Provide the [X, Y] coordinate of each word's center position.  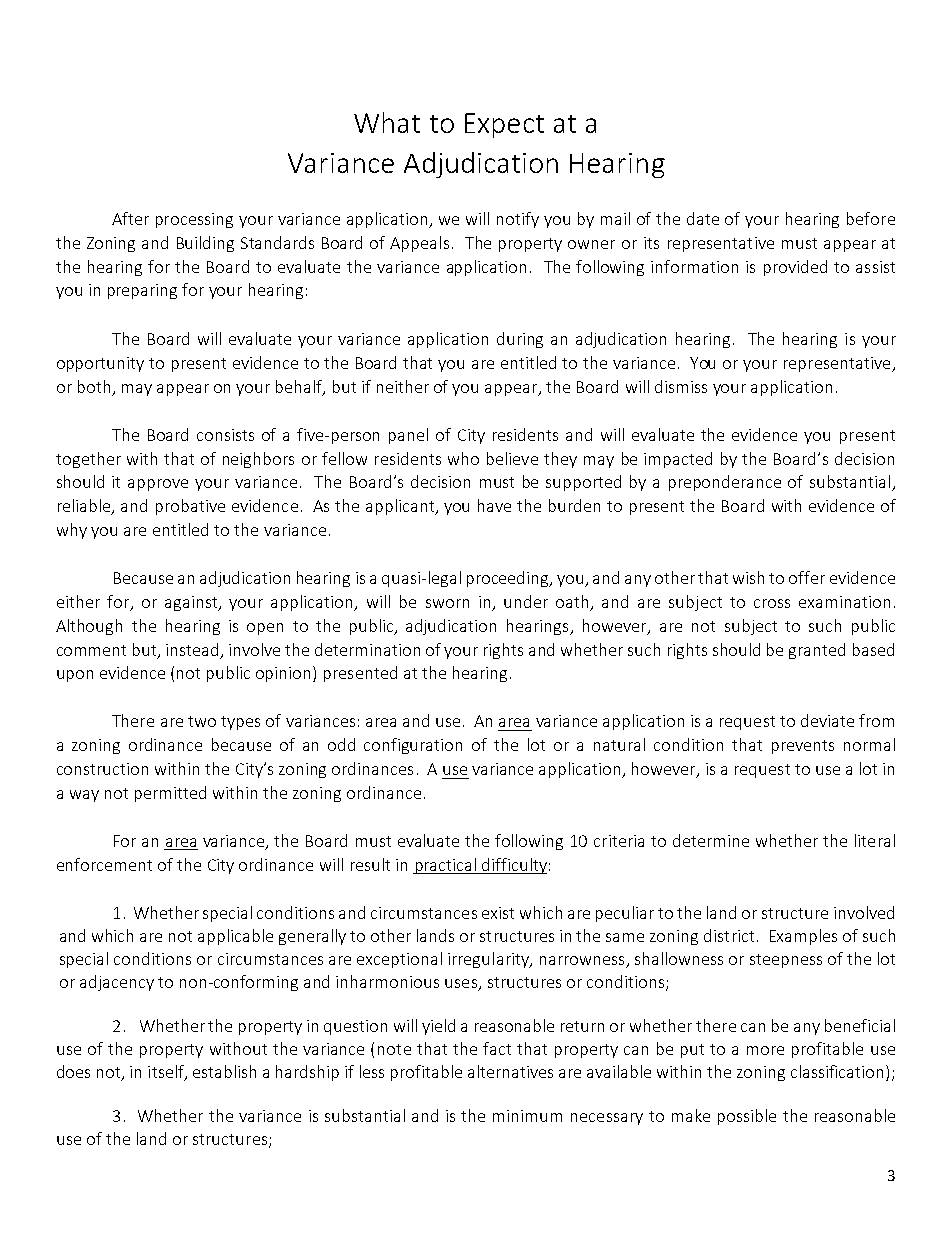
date [703, 218]
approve [158, 485]
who [463, 458]
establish [224, 1071]
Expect [504, 125]
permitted [170, 794]
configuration [413, 746]
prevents [803, 747]
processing [194, 220]
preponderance [725, 483]
